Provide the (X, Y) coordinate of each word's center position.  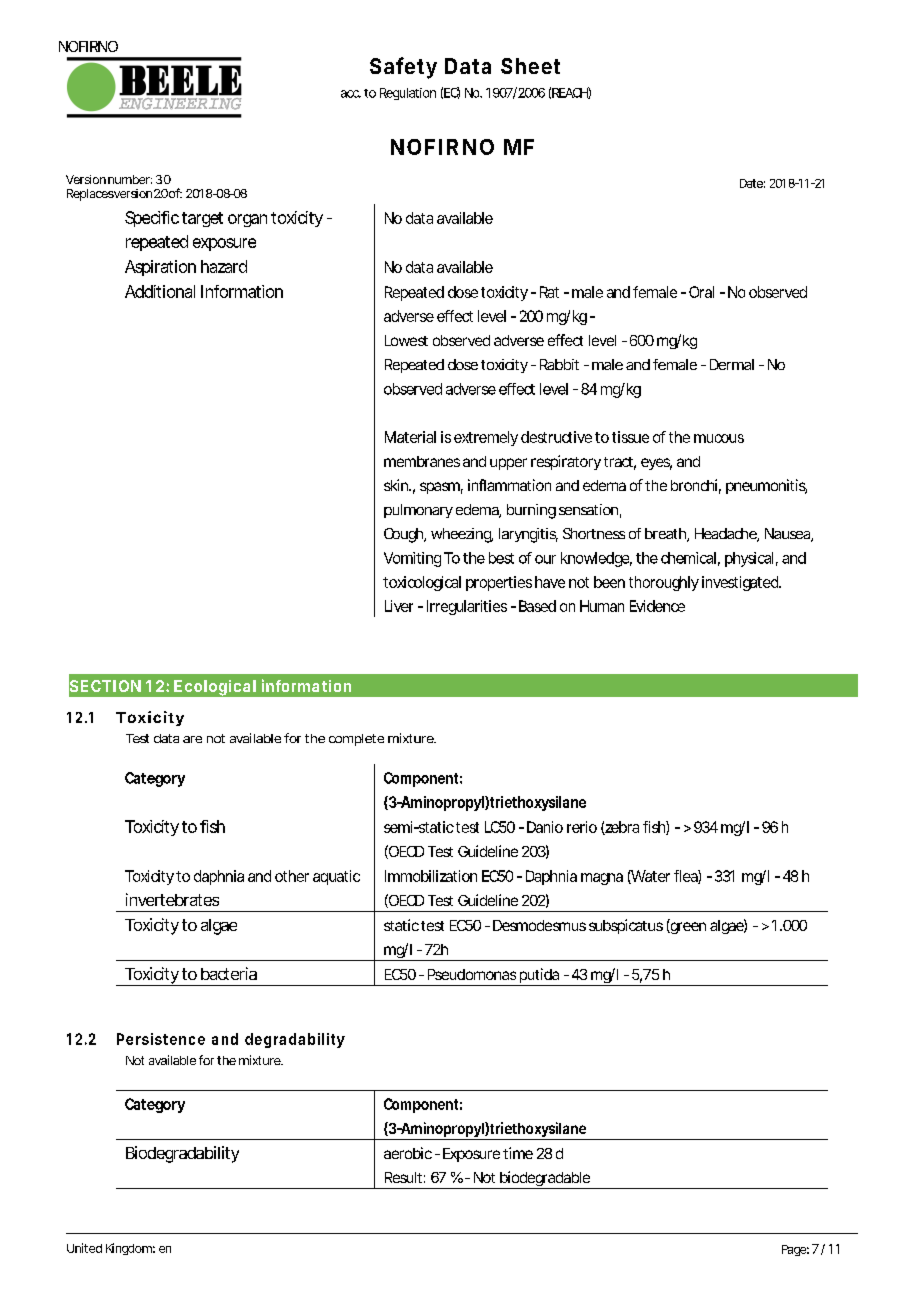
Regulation (408, 94)
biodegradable (544, 1180)
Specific (152, 219)
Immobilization (431, 876)
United (84, 1248)
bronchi (694, 485)
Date (751, 183)
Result (403, 1177)
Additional (160, 291)
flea (686, 877)
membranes (422, 461)
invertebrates (172, 899)
